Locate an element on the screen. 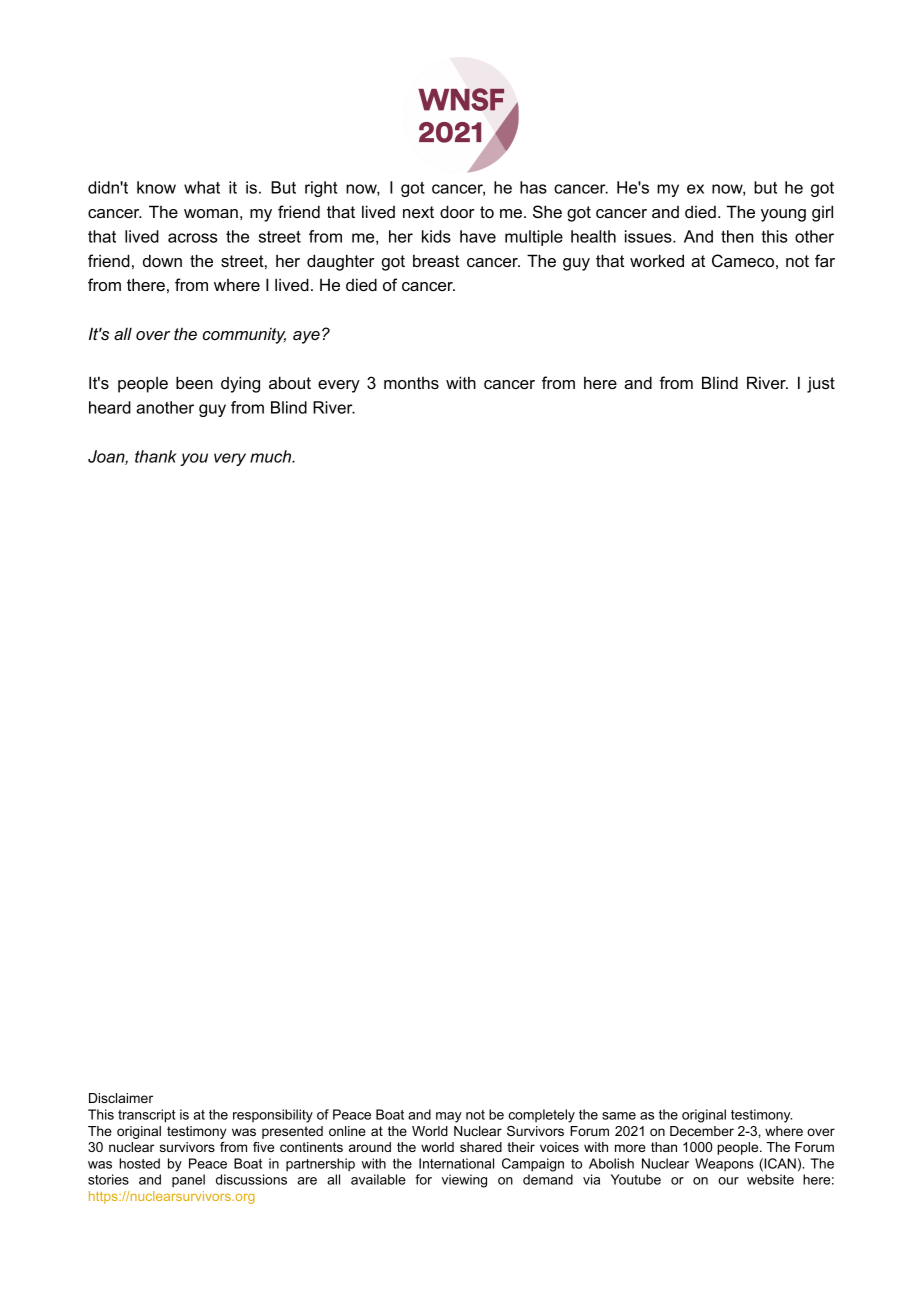 This screenshot has width=924, height=1307. worked is located at coordinates (657, 260).
